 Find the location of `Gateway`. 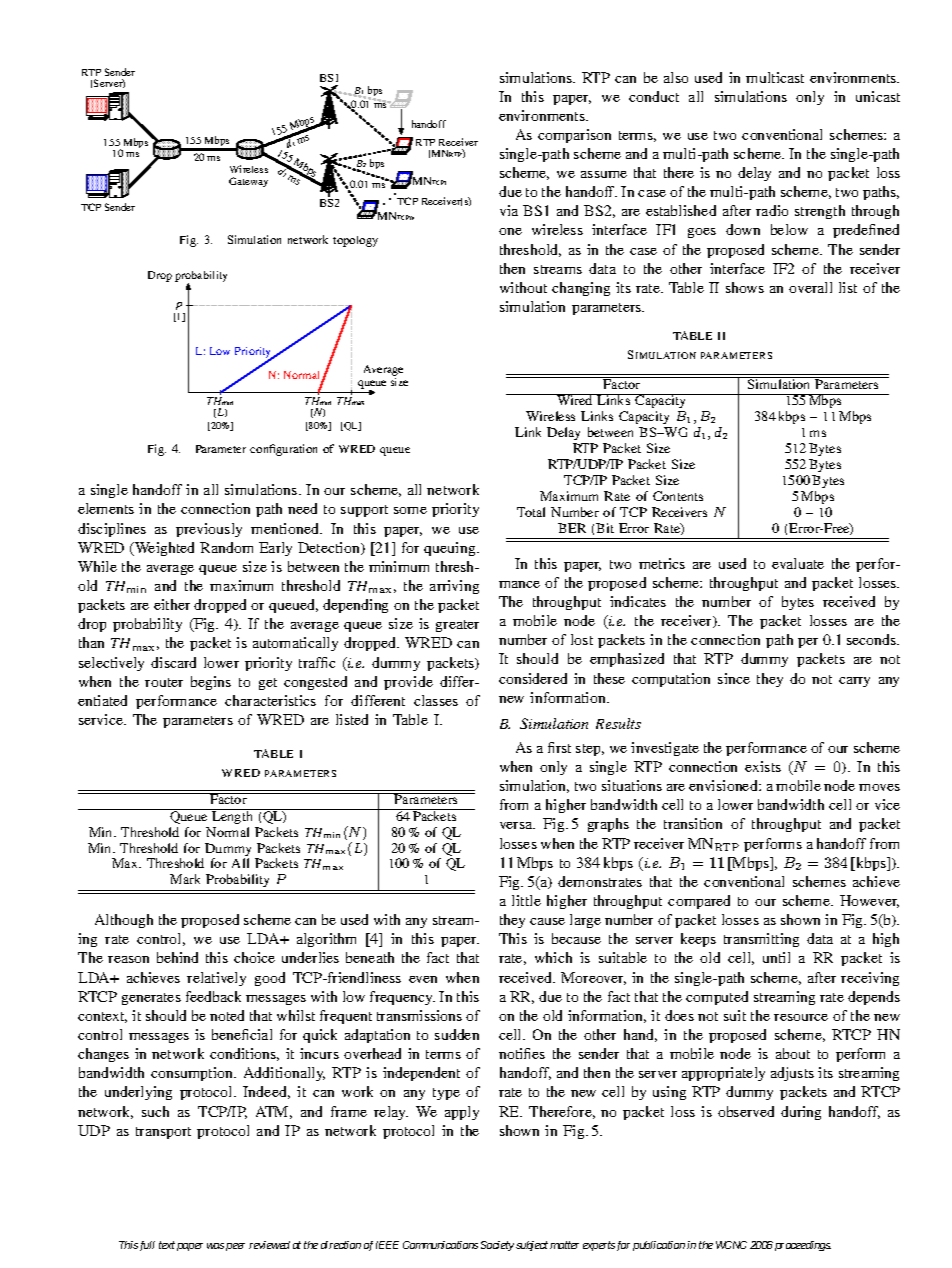

Gateway is located at coordinates (248, 182).
